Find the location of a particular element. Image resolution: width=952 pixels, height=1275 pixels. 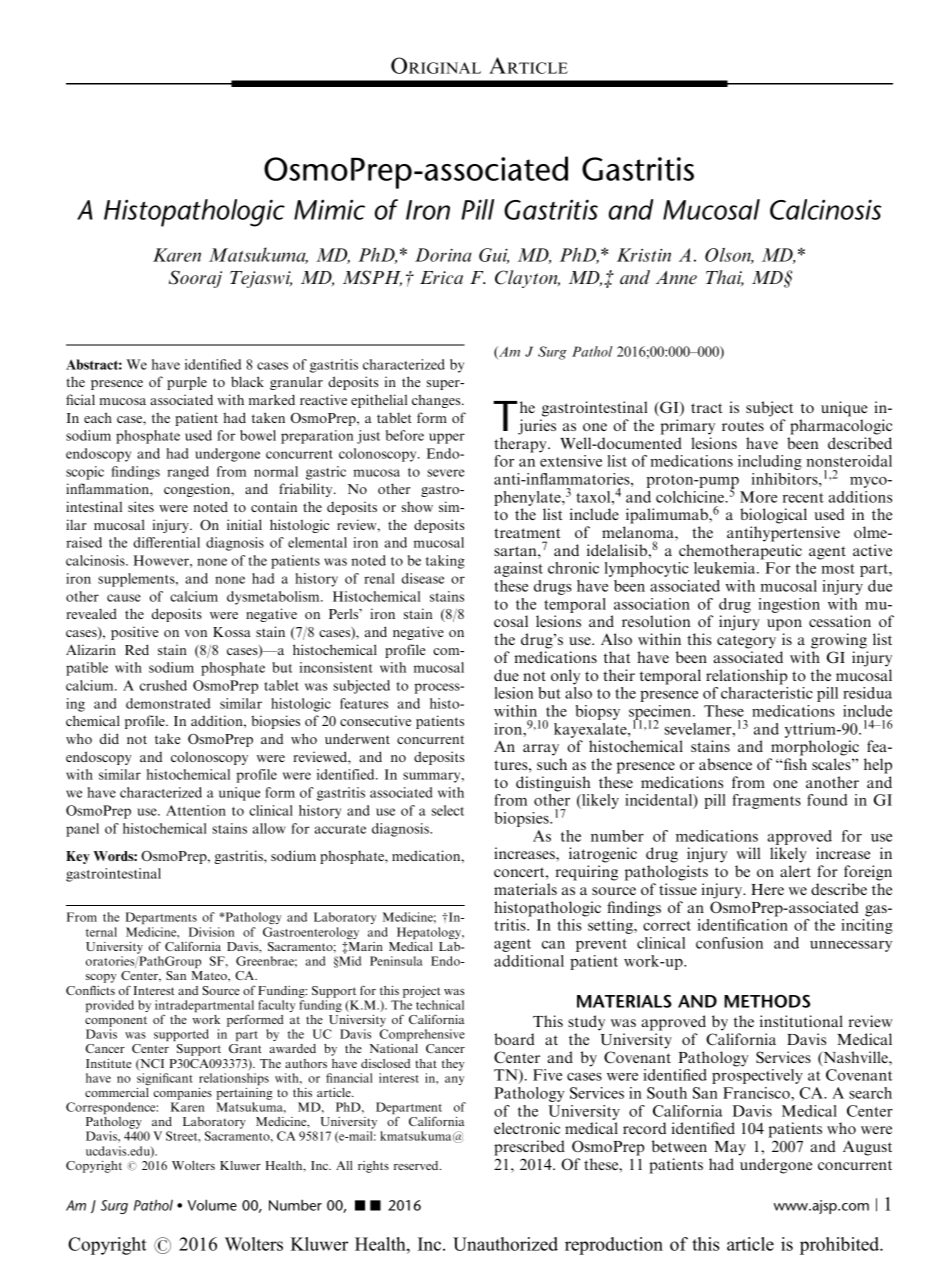

severe is located at coordinates (446, 473).
